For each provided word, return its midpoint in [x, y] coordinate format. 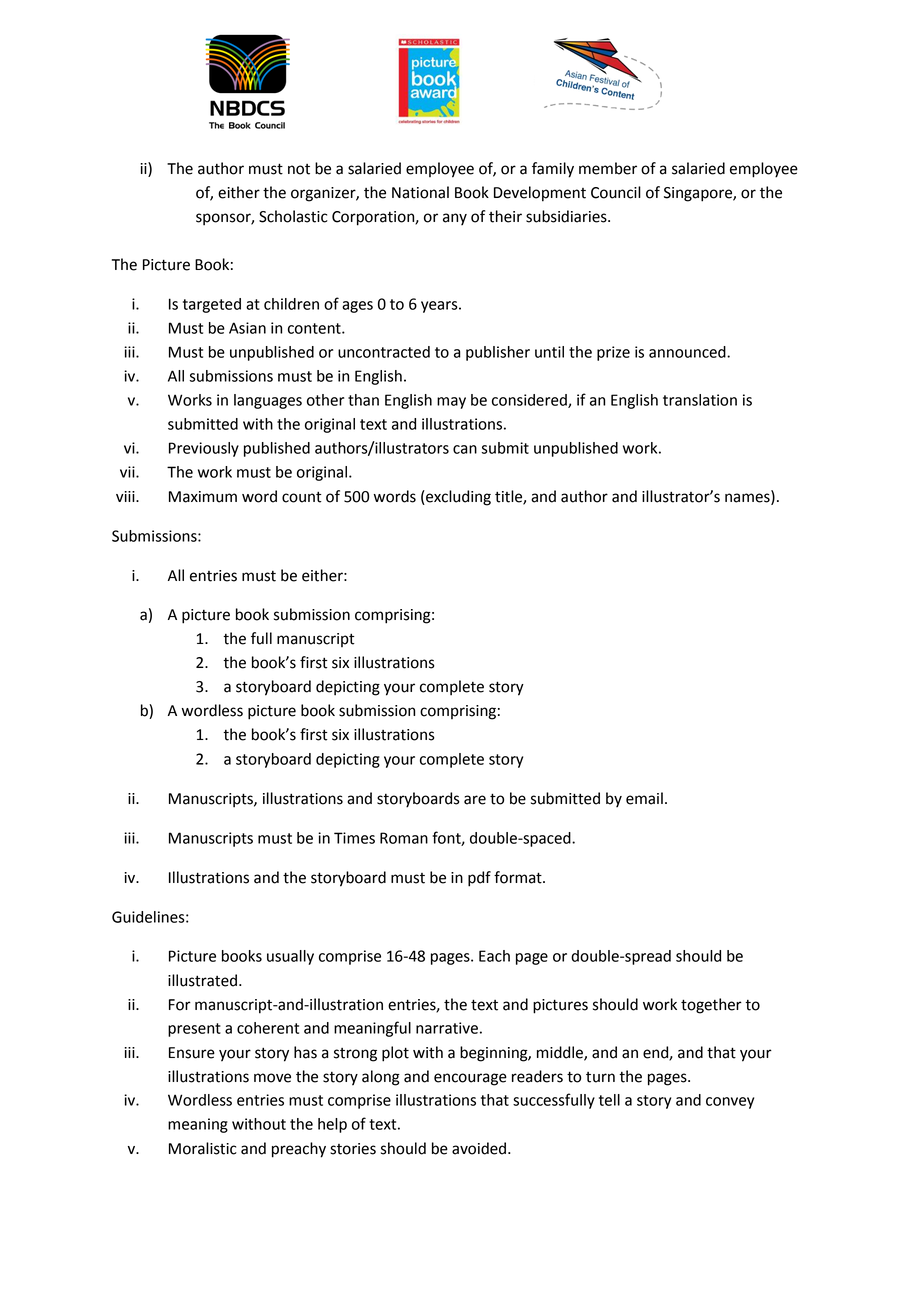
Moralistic [203, 1148]
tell [609, 1100]
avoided [479, 1148]
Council [616, 192]
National [420, 192]
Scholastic [293, 216]
